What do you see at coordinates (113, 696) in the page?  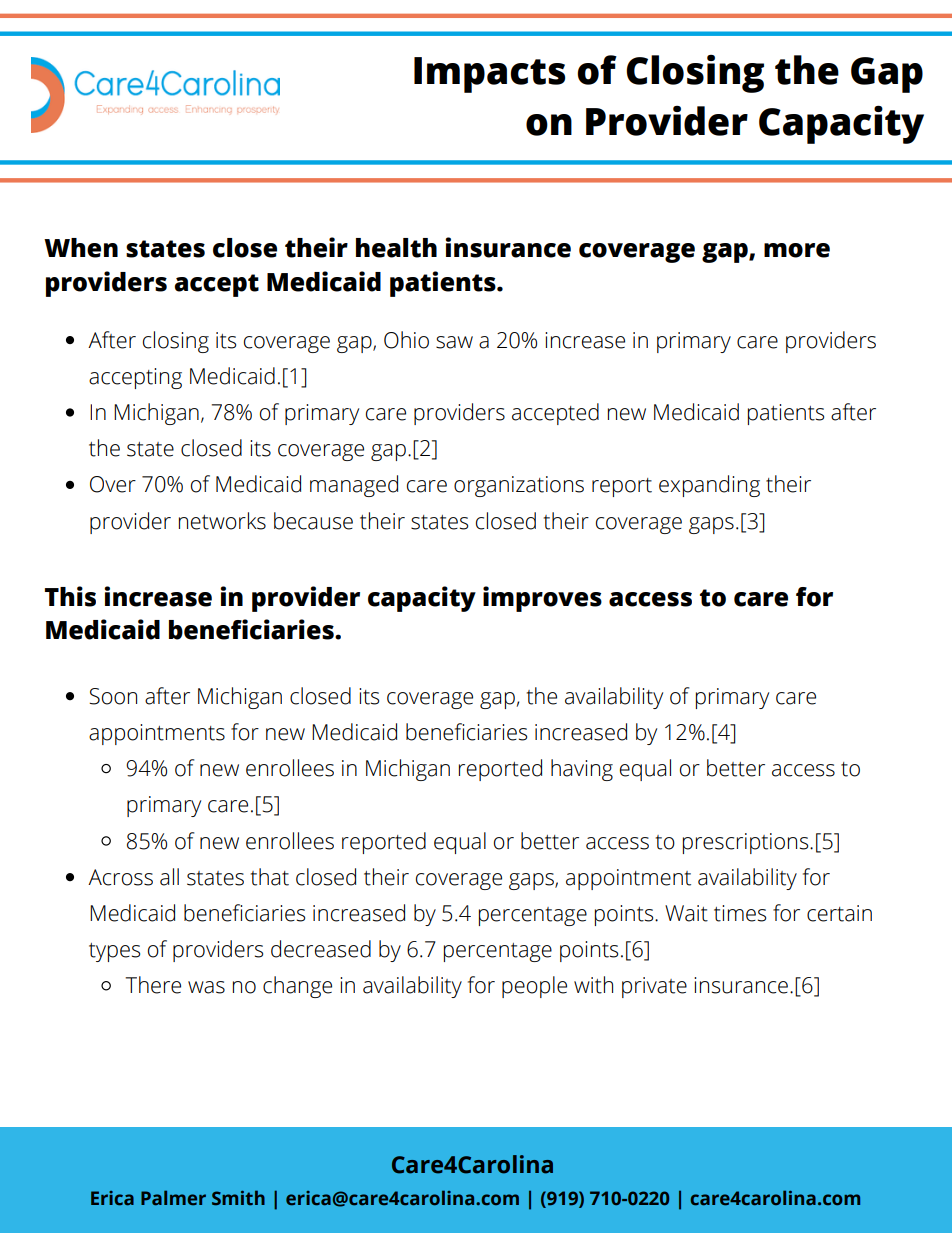 I see `Soon` at bounding box center [113, 696].
